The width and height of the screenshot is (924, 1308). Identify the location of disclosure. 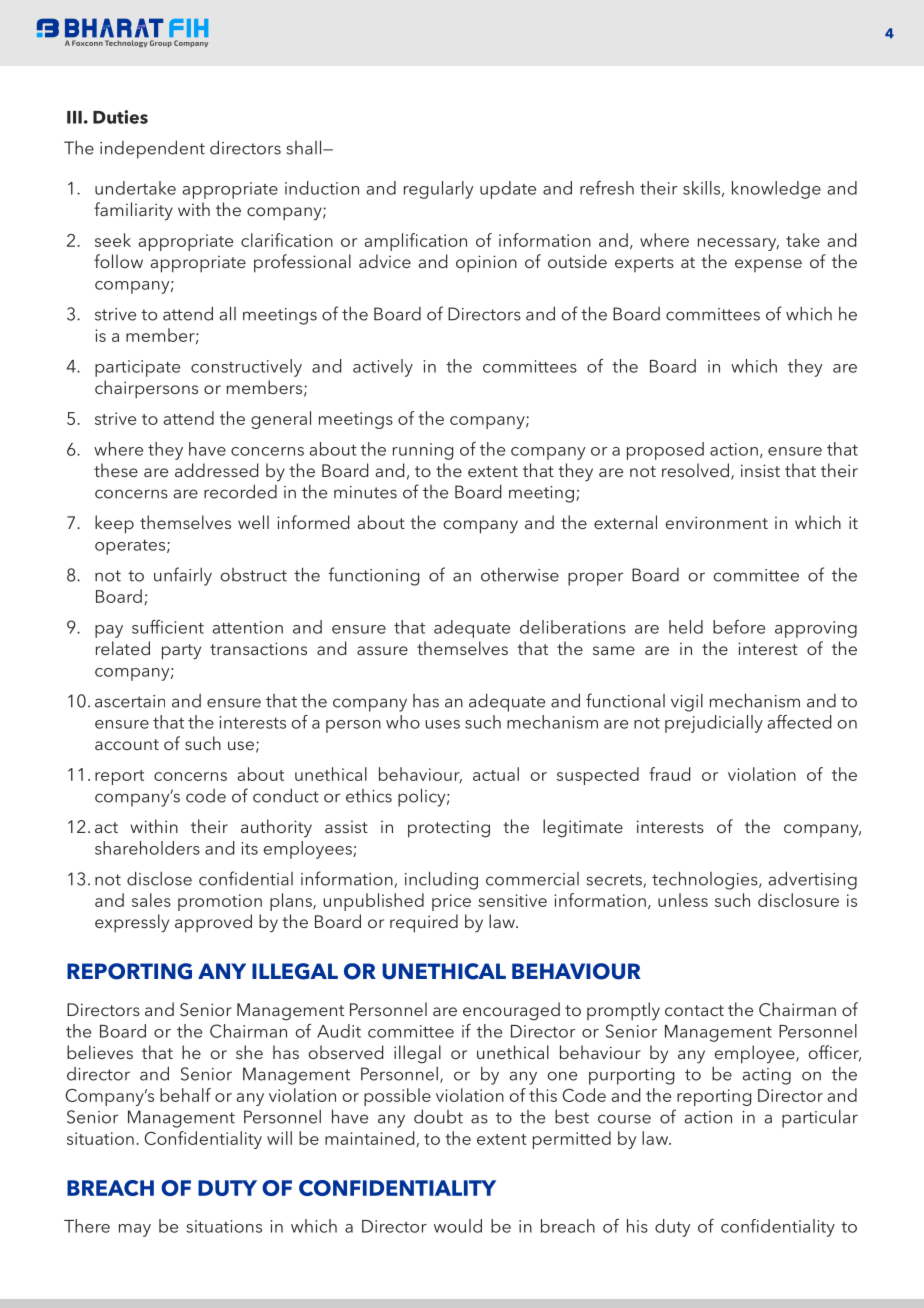
(798, 900).
